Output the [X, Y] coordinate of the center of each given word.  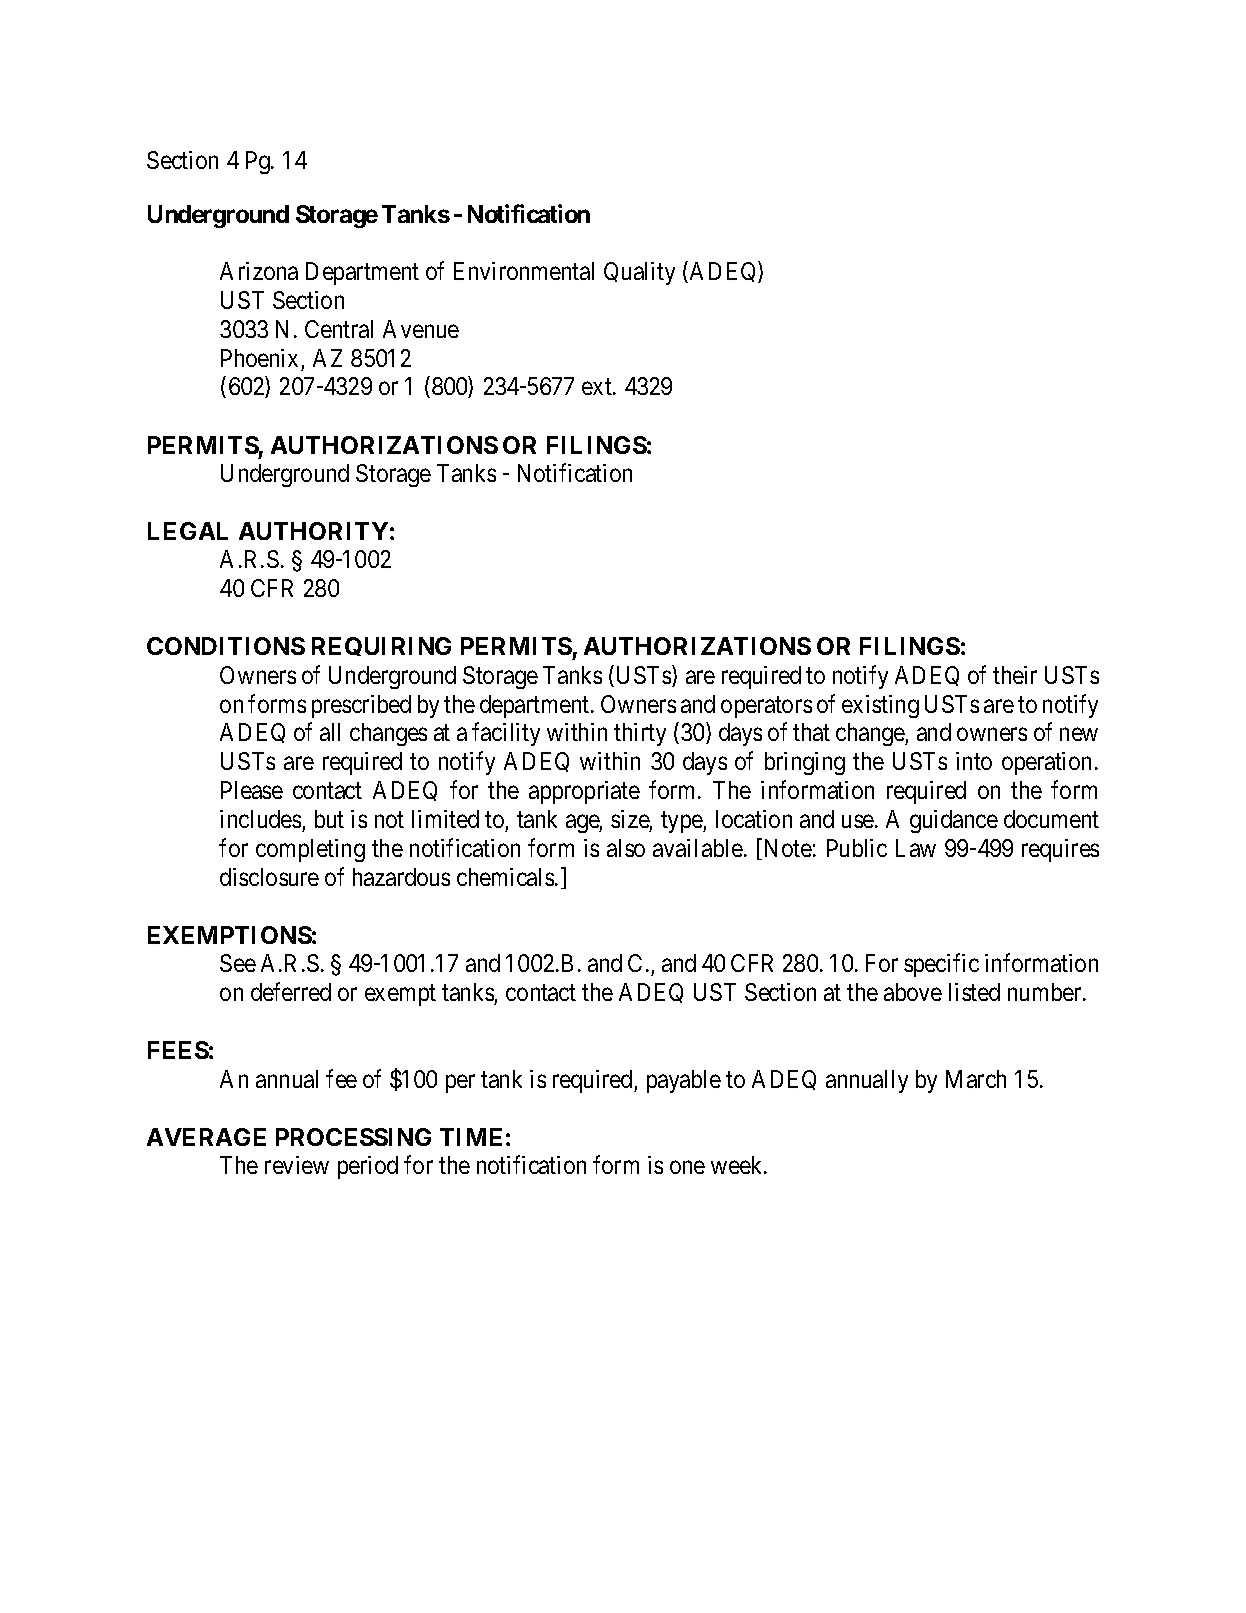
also [626, 848]
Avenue [421, 329]
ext [598, 387]
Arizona [259, 271]
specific [941, 965]
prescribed [361, 706]
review [297, 1165]
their [1015, 675]
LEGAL [188, 531]
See [238, 963]
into [974, 761]
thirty [640, 734]
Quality [639, 273]
